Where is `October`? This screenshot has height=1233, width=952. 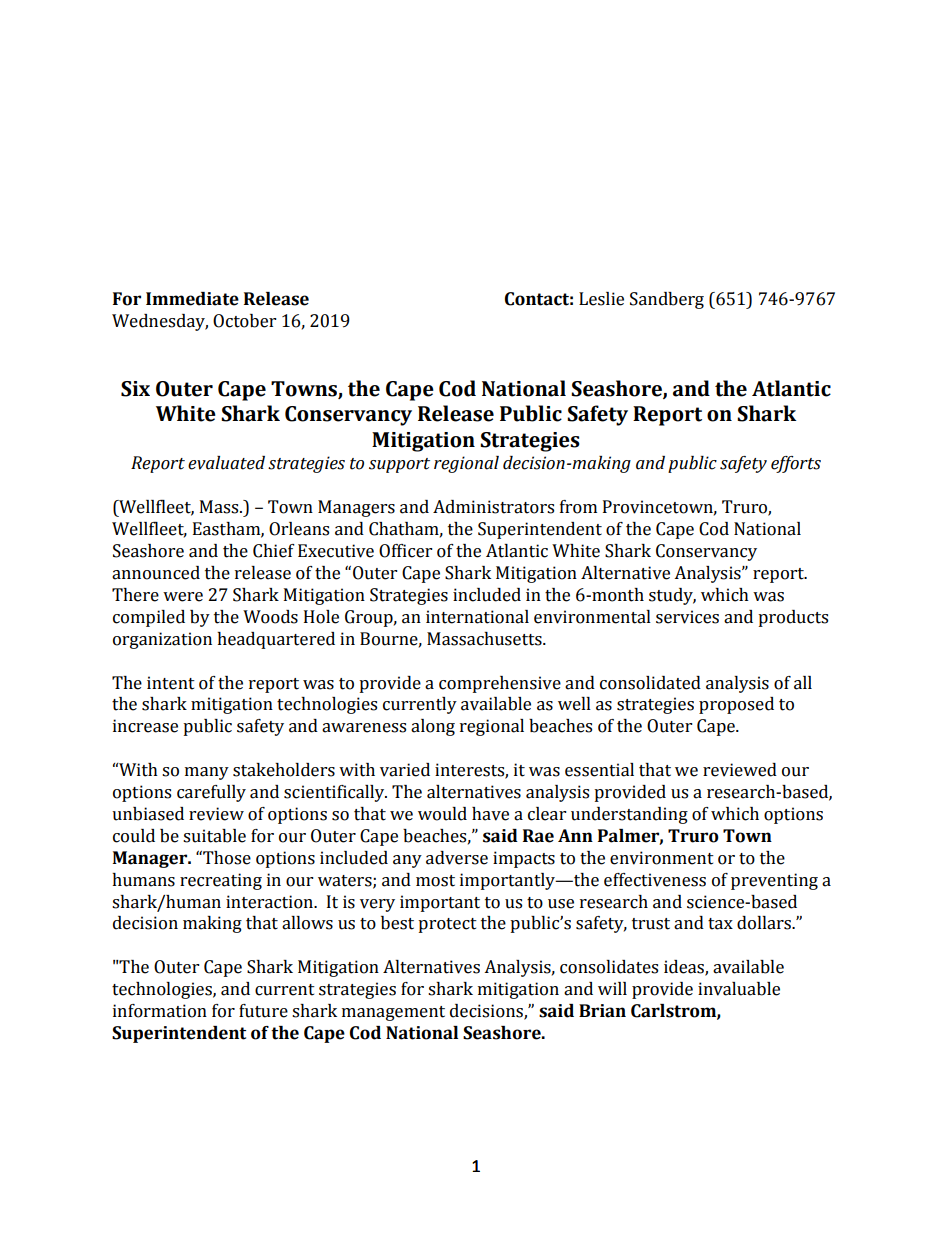 October is located at coordinates (244, 321).
